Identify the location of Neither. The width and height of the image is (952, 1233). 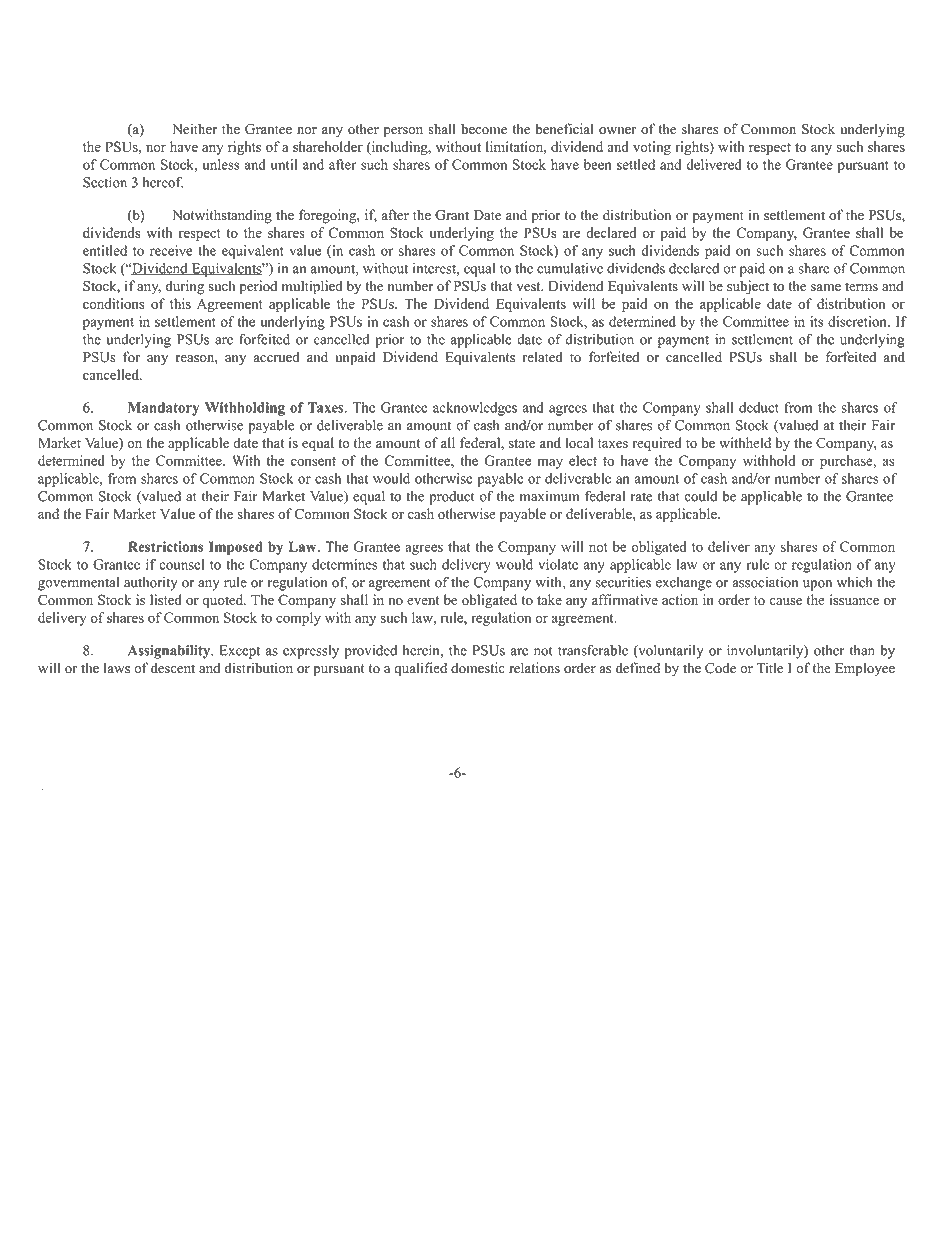
(194, 129).
